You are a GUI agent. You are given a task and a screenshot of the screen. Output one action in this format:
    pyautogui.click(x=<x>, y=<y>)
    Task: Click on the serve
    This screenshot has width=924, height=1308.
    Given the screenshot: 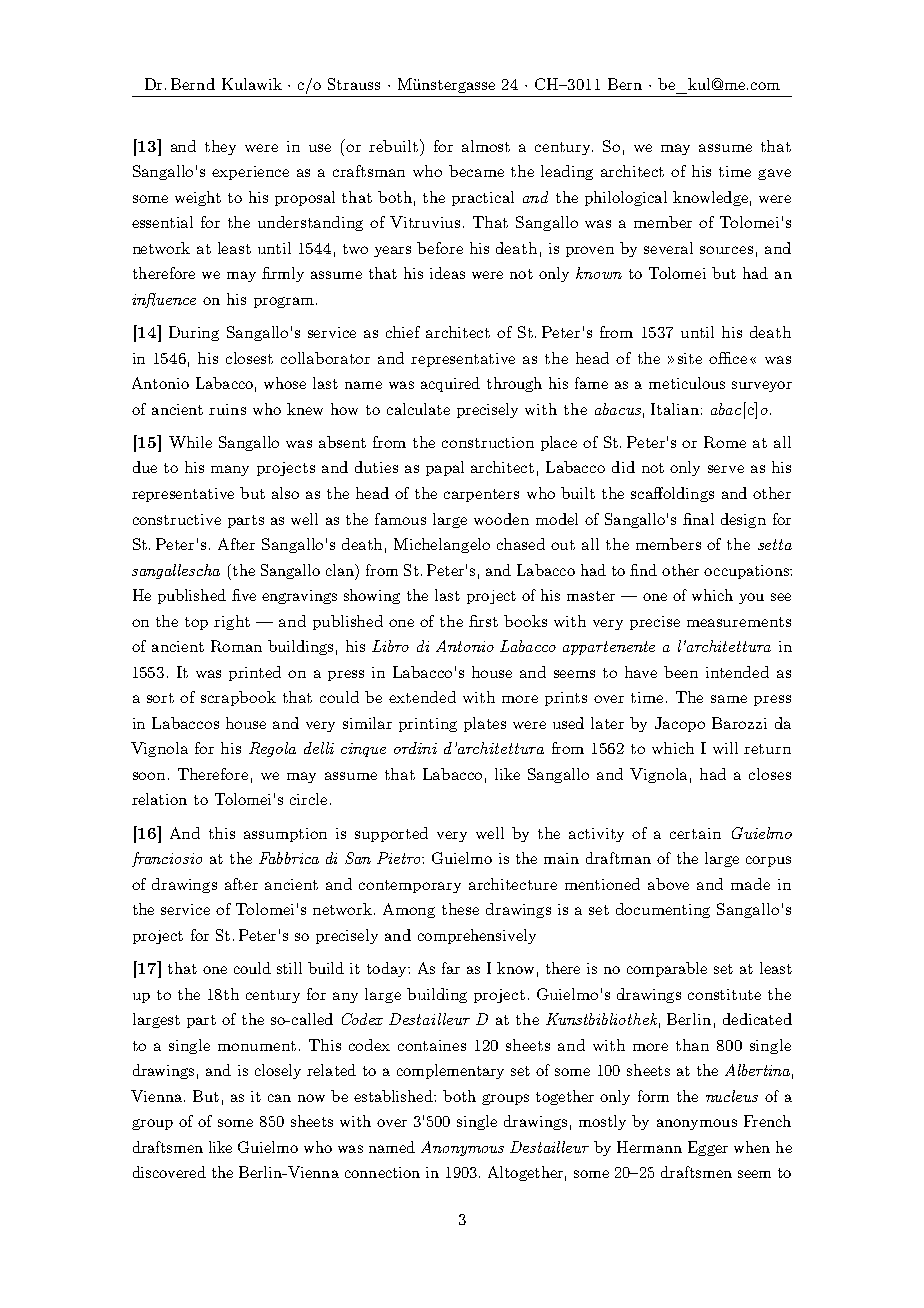 What is the action you would take?
    pyautogui.click(x=726, y=469)
